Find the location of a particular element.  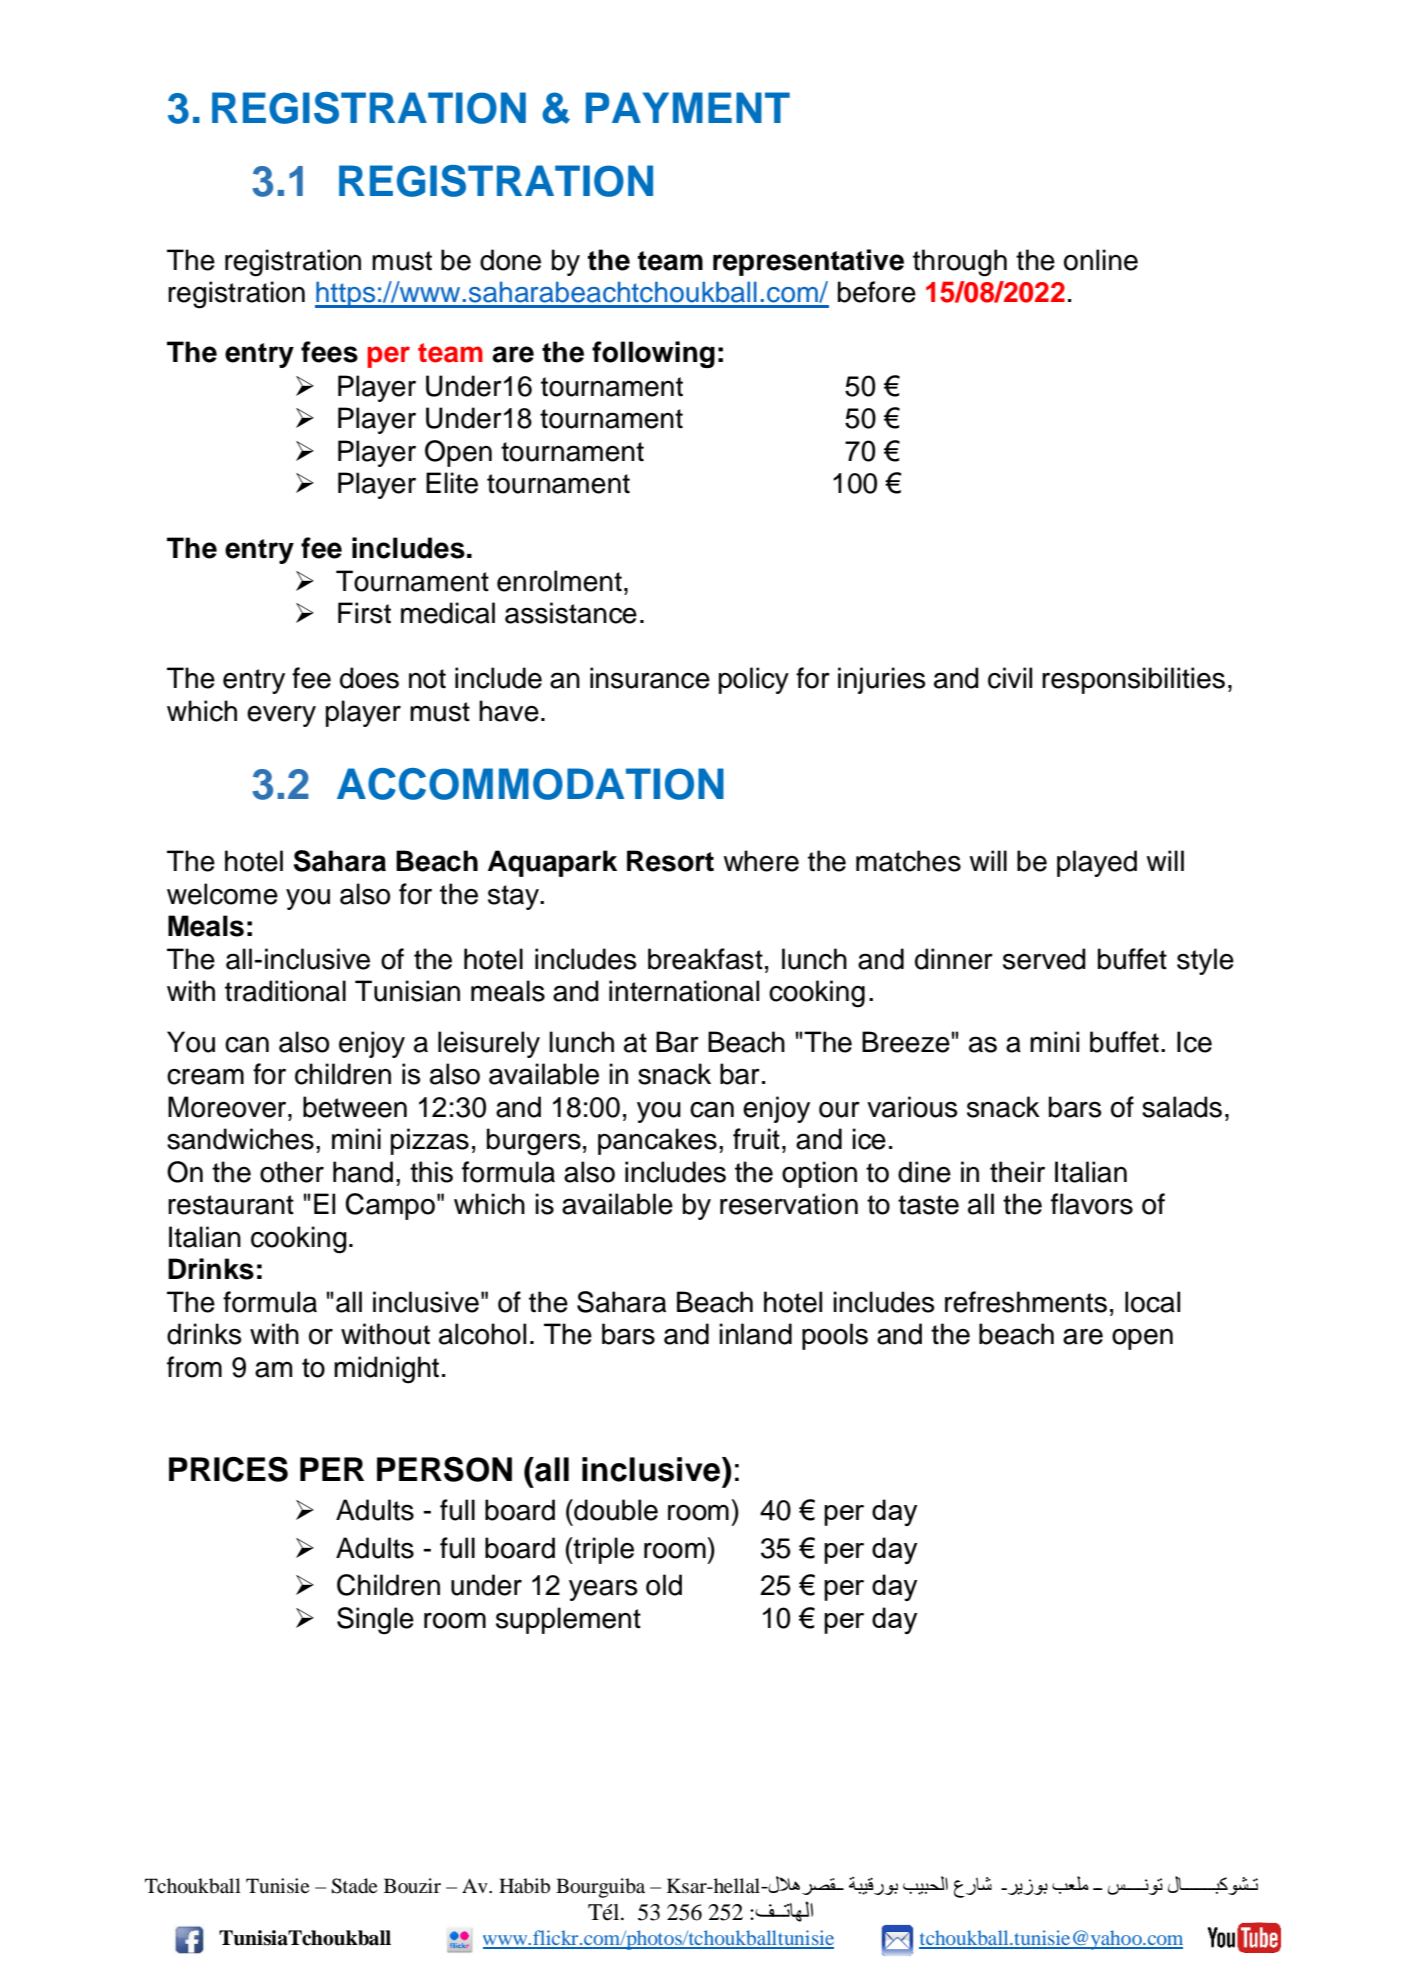

fees is located at coordinates (329, 352).
